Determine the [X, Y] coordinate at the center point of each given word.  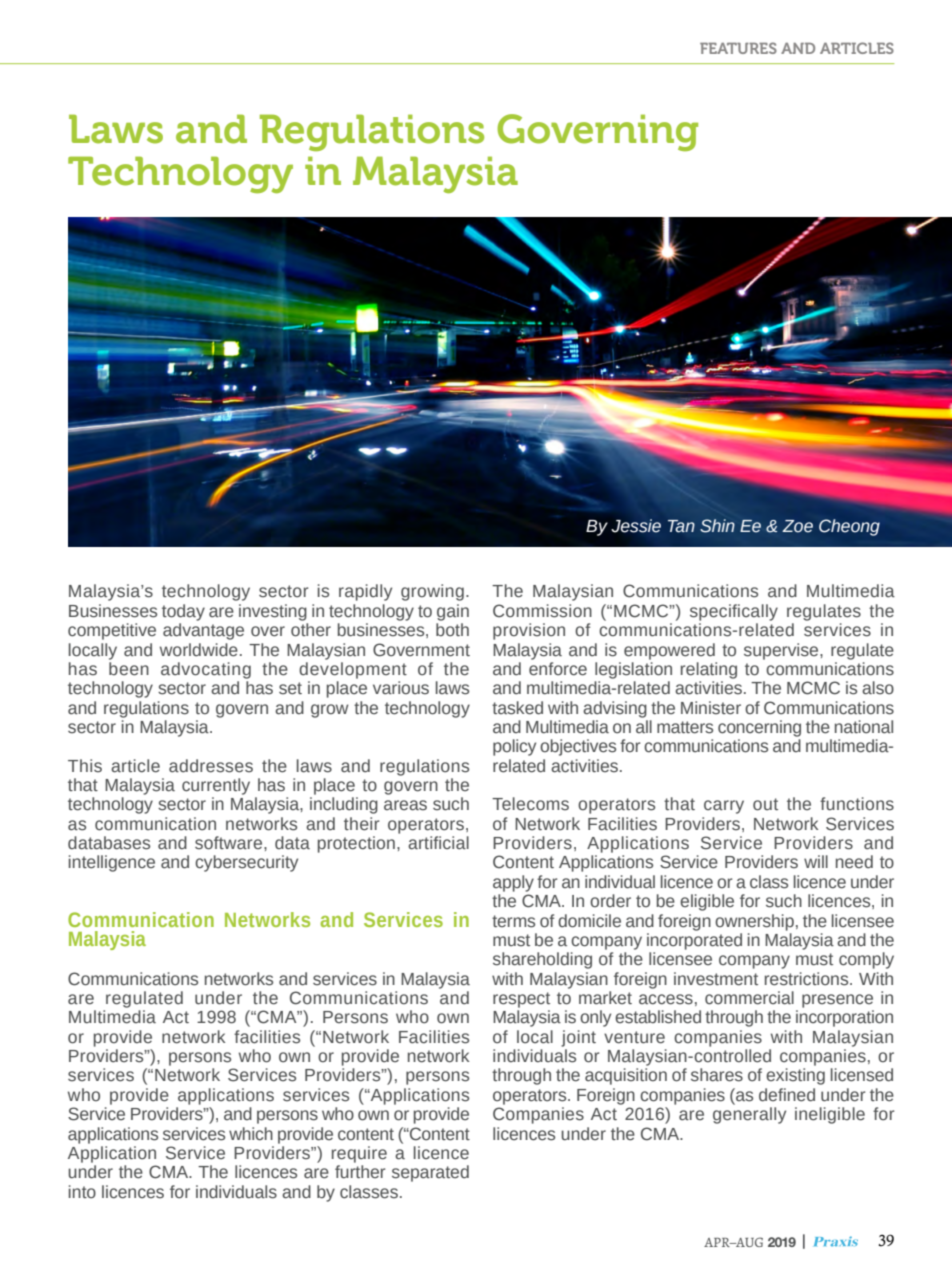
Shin [717, 526]
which [251, 1134]
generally [749, 1115]
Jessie [636, 526]
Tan [681, 526]
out [765, 804]
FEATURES [738, 48]
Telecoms [530, 804]
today [183, 612]
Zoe [797, 526]
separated [430, 1173]
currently [216, 786]
